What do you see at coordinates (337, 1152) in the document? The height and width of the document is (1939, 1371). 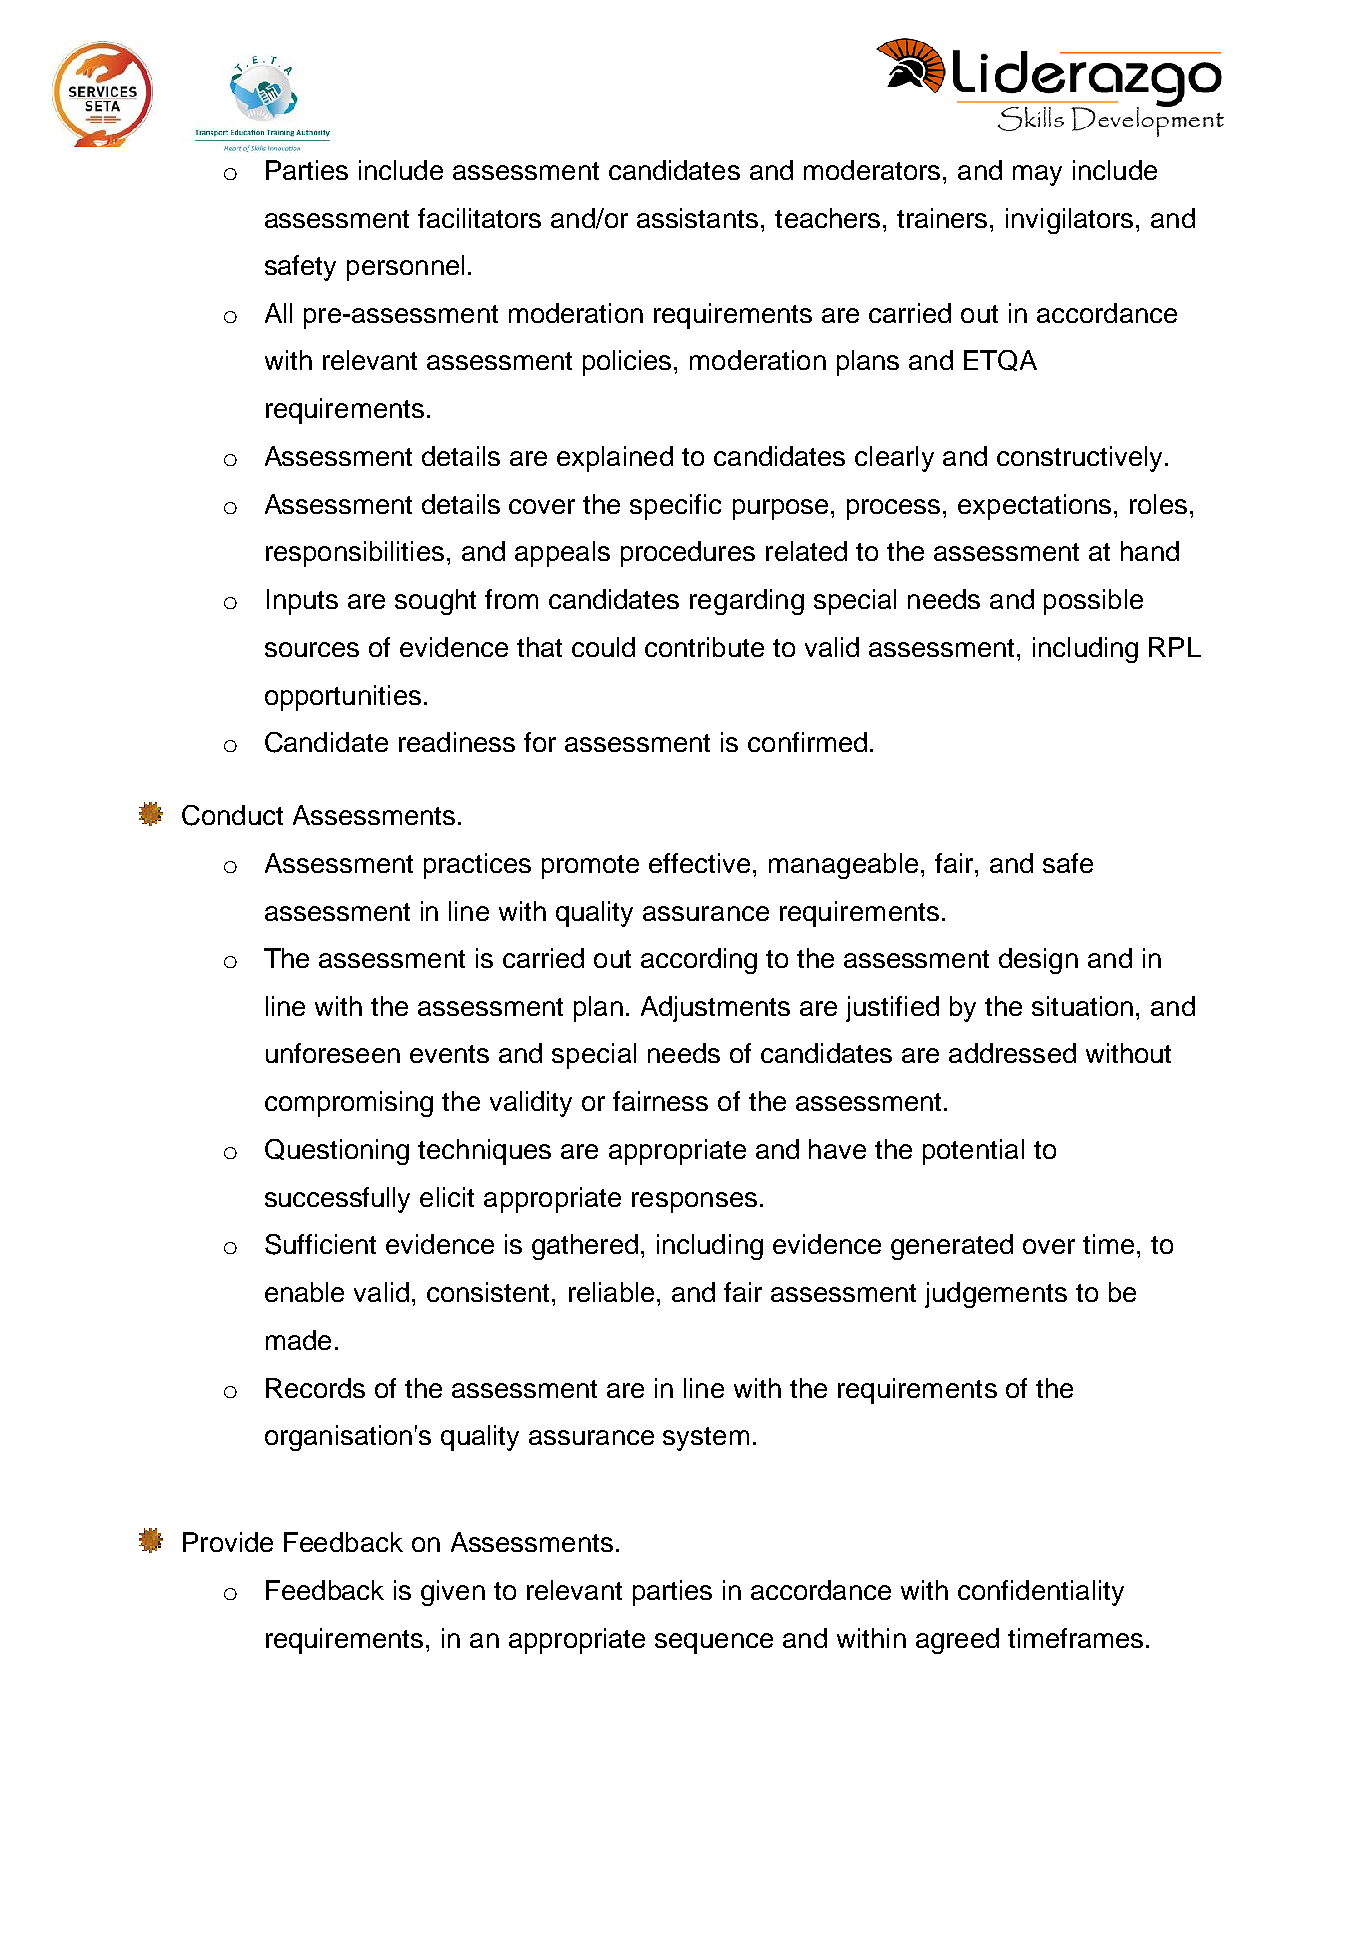 I see `Questioning` at bounding box center [337, 1152].
